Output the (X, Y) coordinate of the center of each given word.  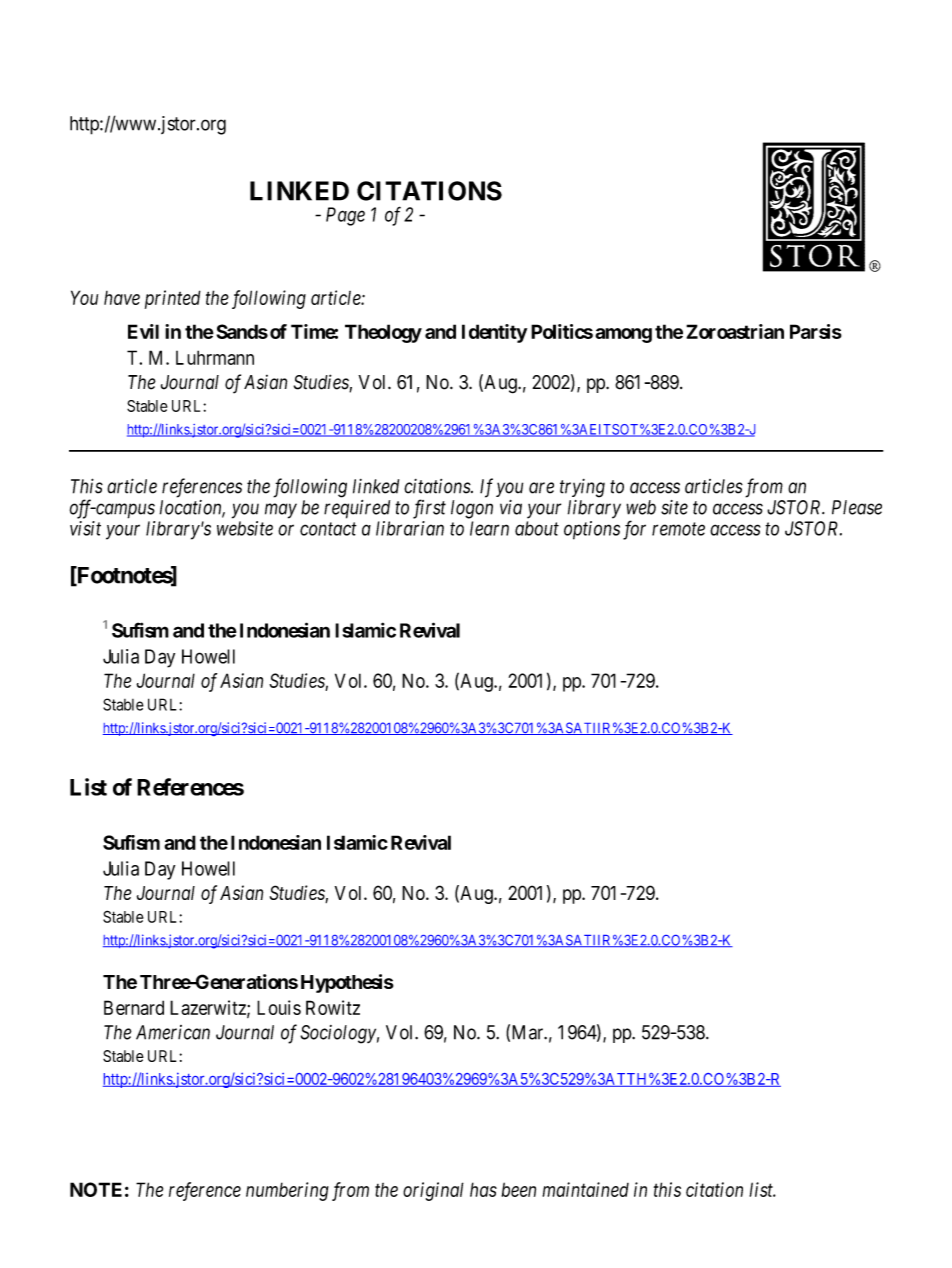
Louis (279, 1007)
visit (85, 528)
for (634, 530)
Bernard (134, 1007)
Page (345, 216)
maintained (585, 1189)
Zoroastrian (735, 331)
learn (489, 528)
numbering (287, 1191)
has (483, 1189)
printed (173, 299)
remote (678, 529)
